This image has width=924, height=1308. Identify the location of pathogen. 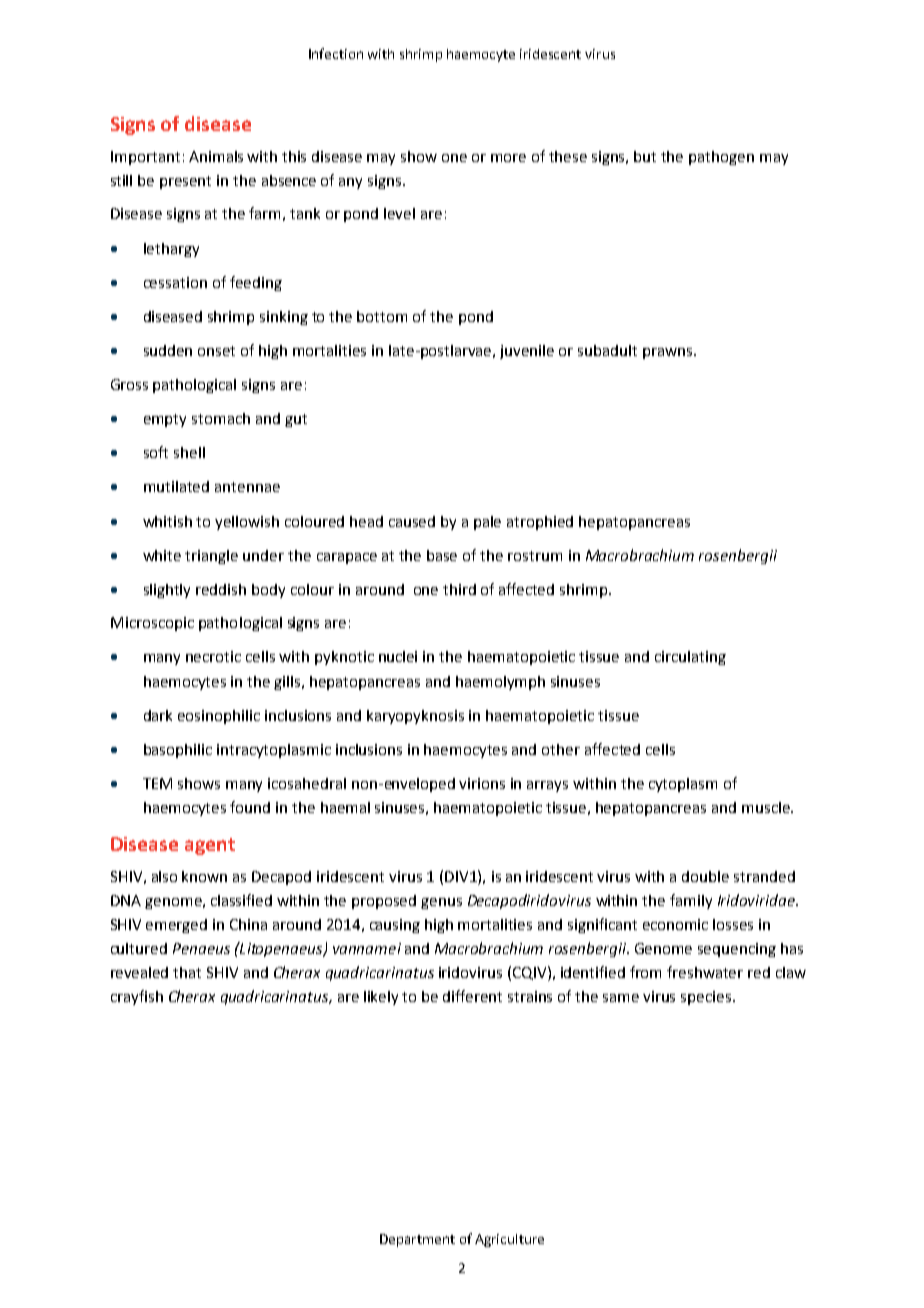
(721, 158).
